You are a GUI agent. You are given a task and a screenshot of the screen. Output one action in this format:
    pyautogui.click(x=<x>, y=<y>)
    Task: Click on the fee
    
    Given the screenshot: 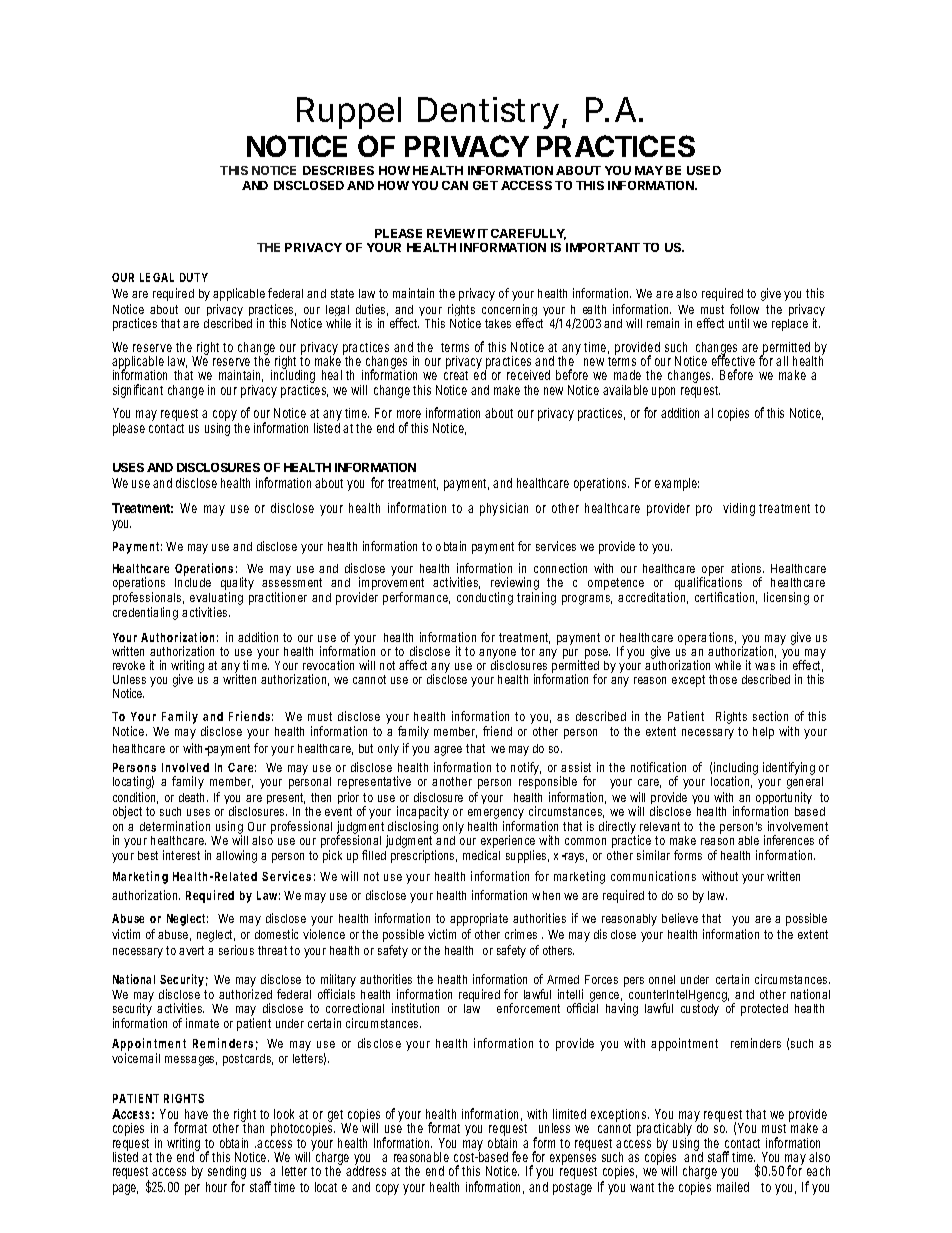 What is the action you would take?
    pyautogui.click(x=520, y=1156)
